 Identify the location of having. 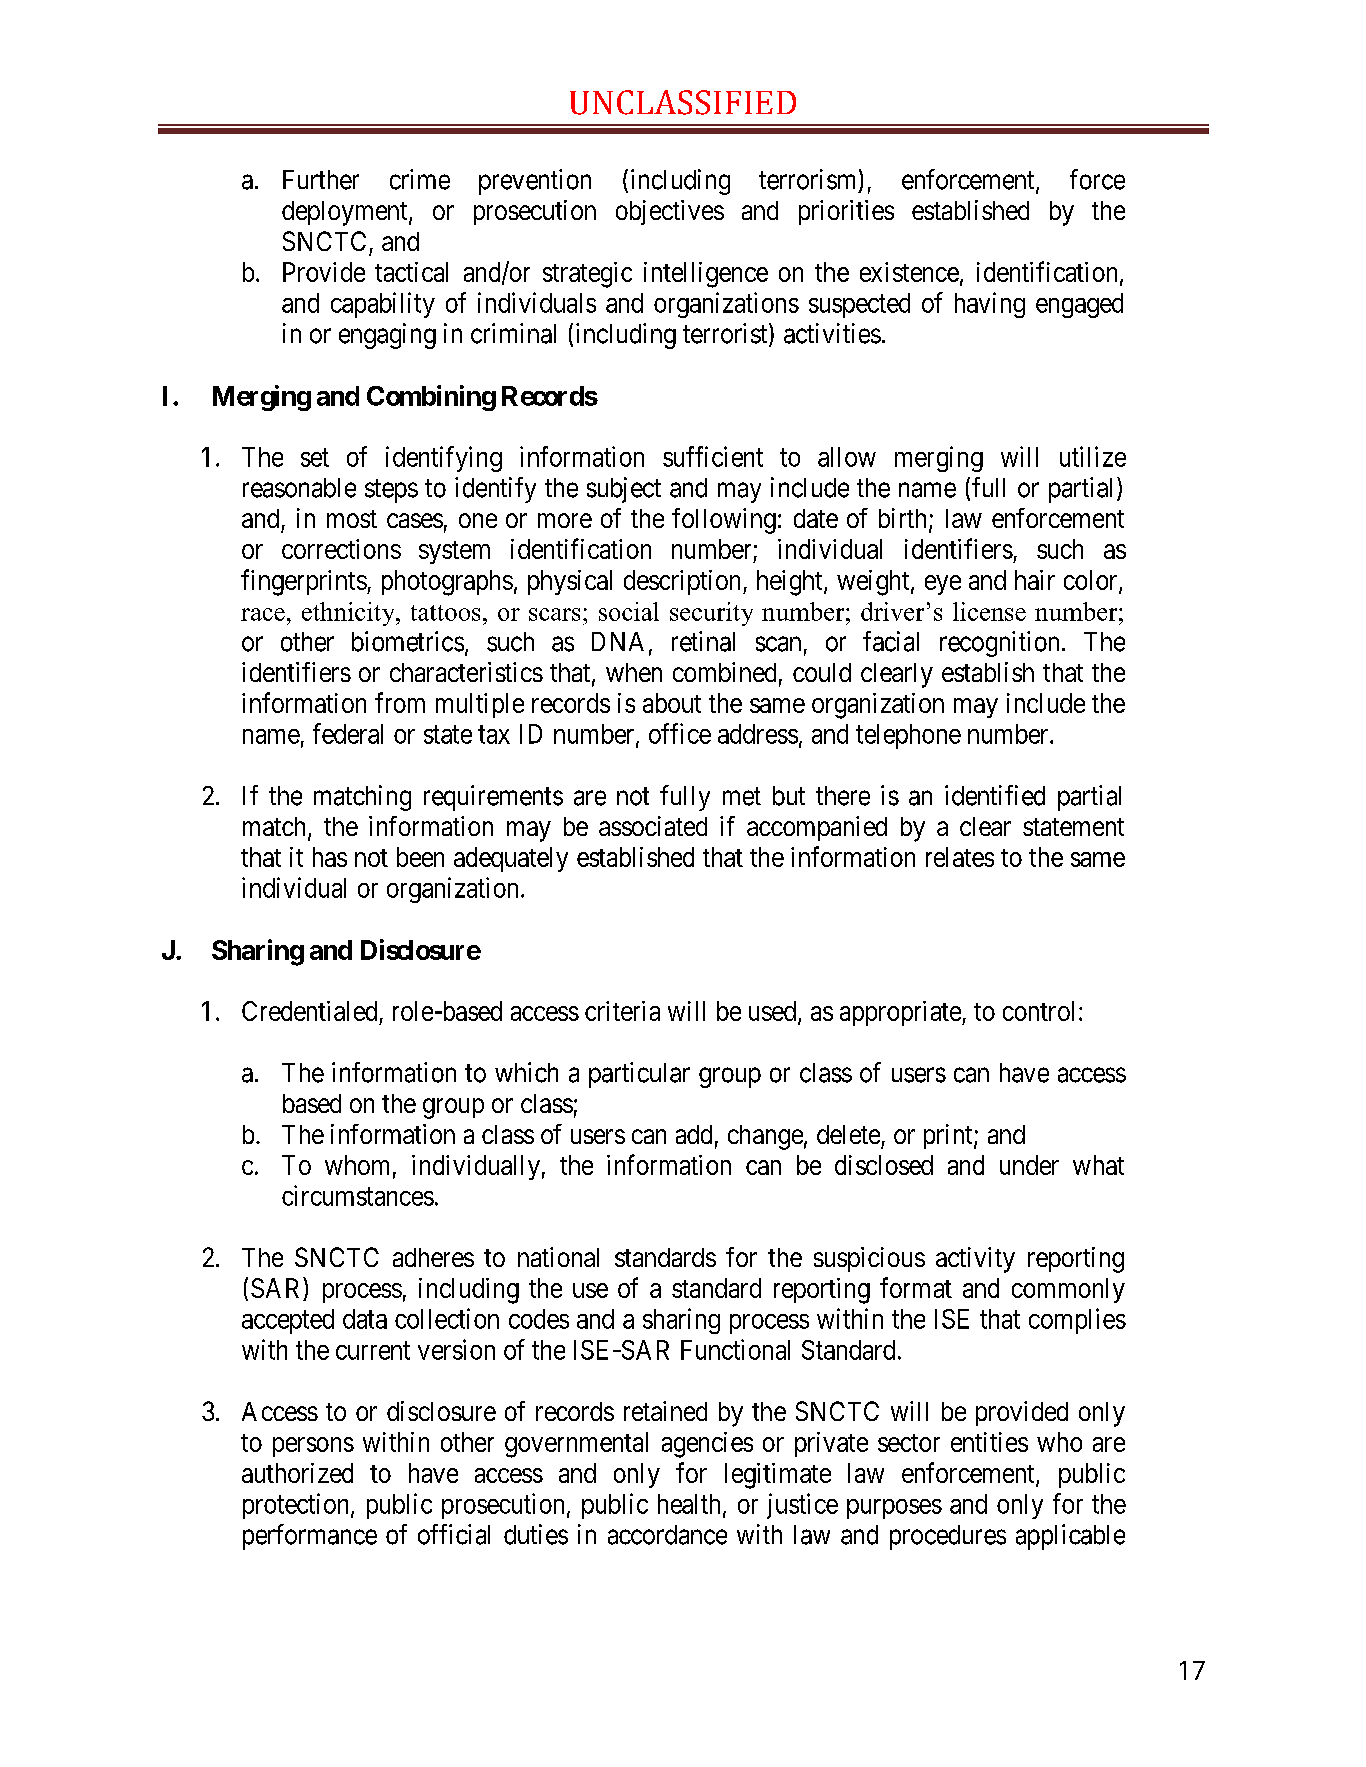
(990, 305).
